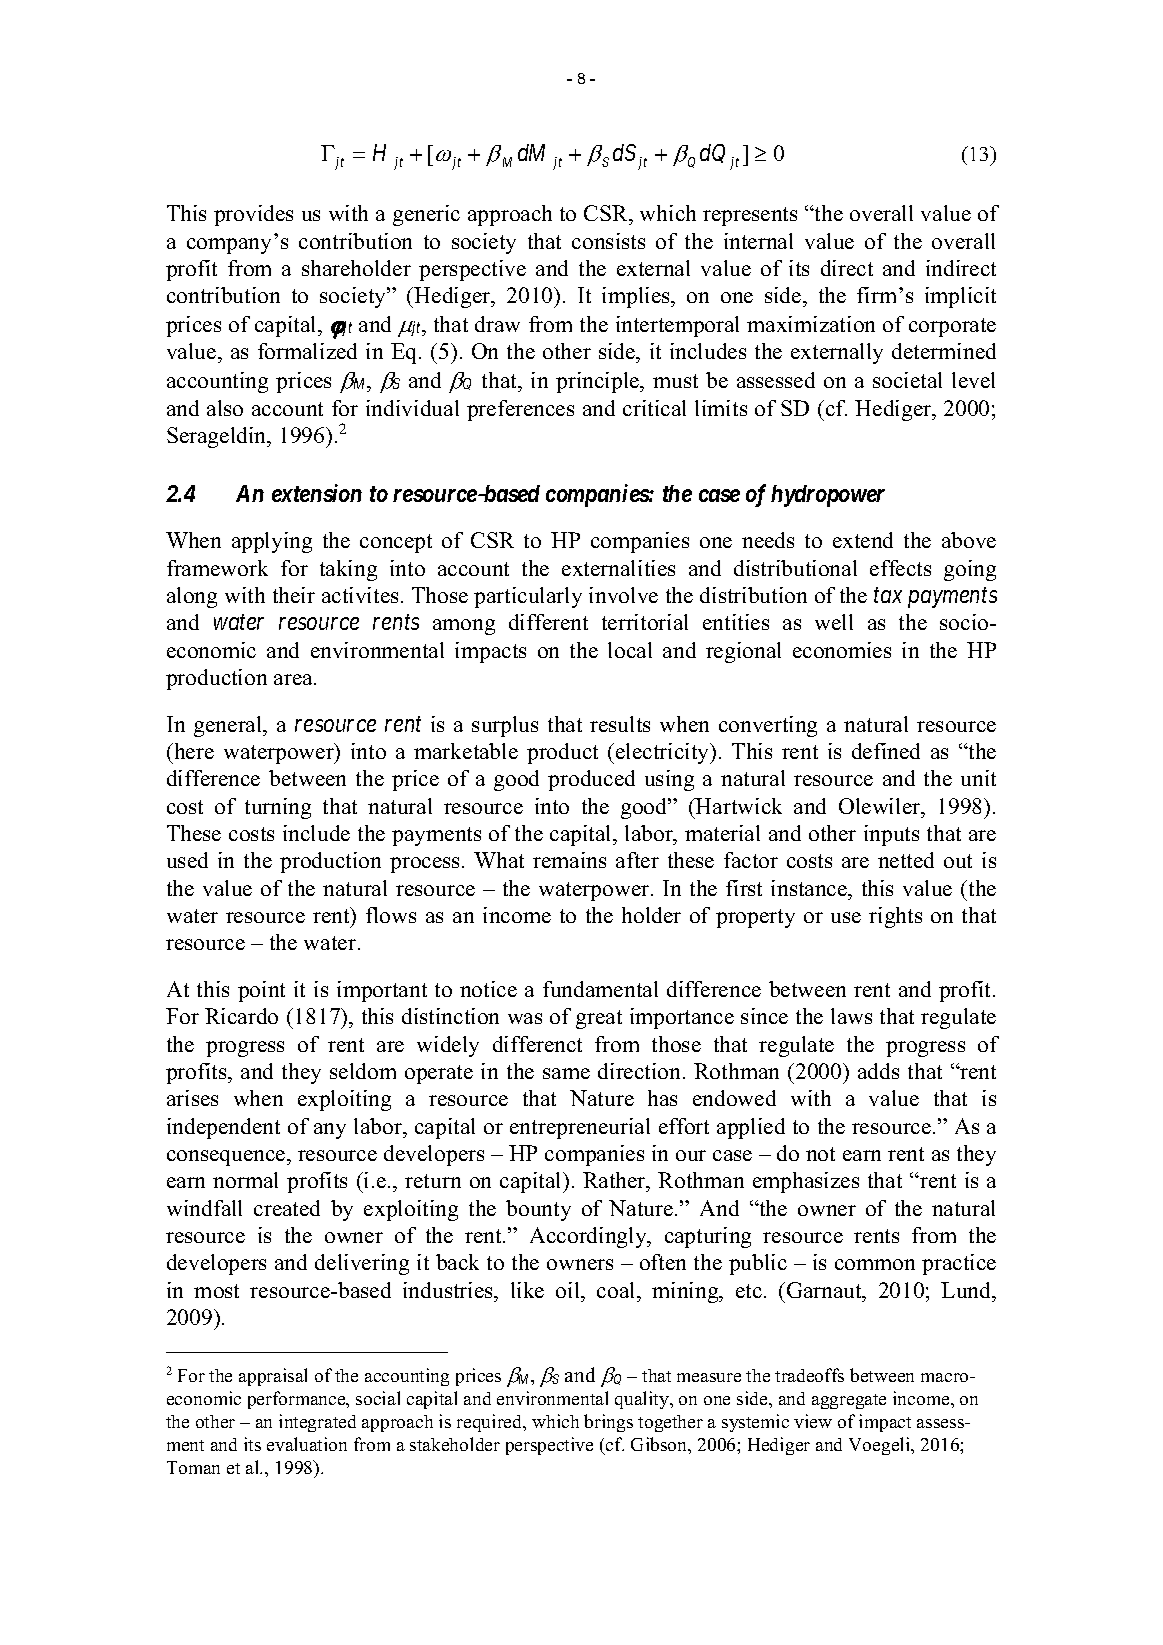  I want to click on brings, so click(608, 1423).
